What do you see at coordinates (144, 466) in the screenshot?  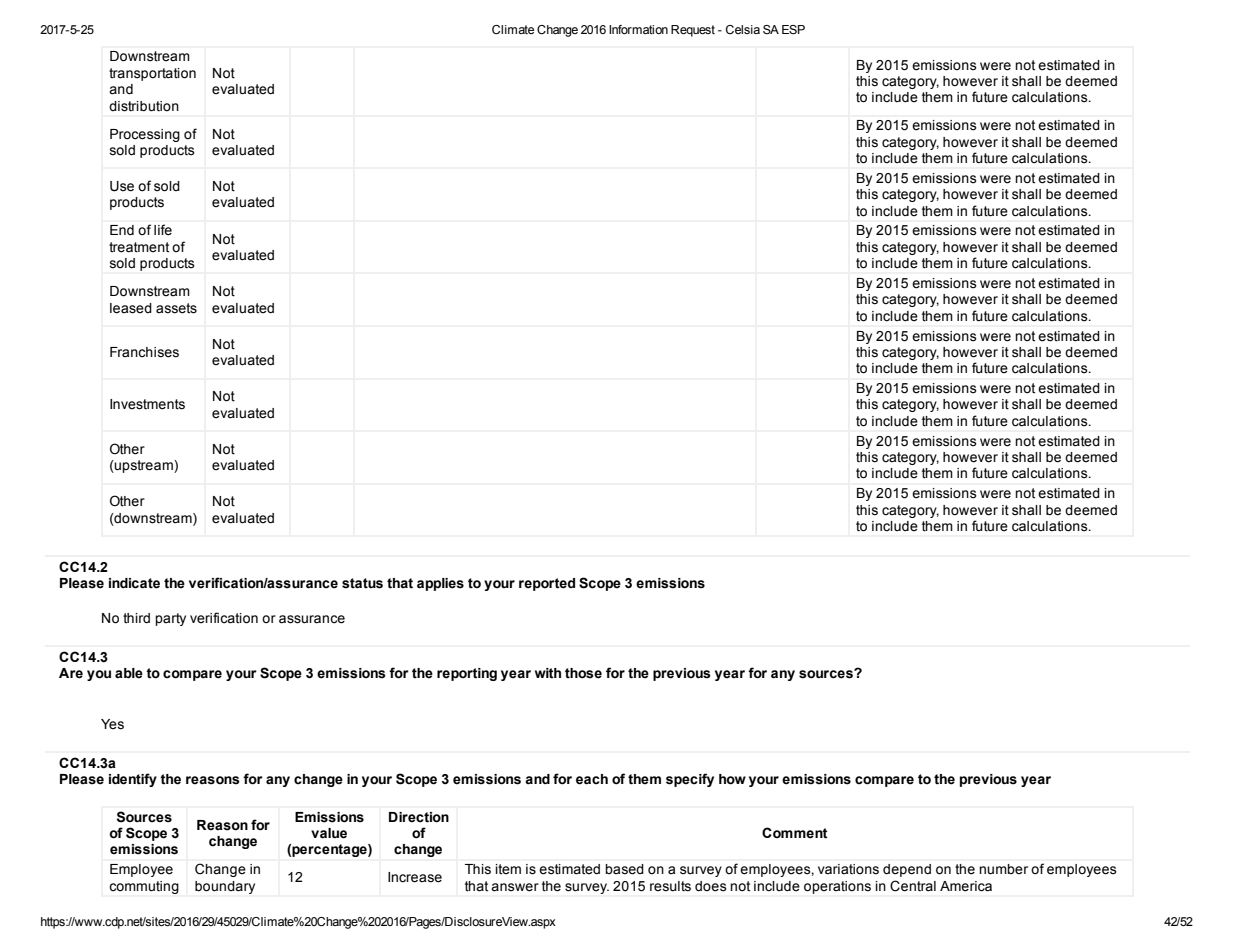 I see `upstream` at bounding box center [144, 466].
